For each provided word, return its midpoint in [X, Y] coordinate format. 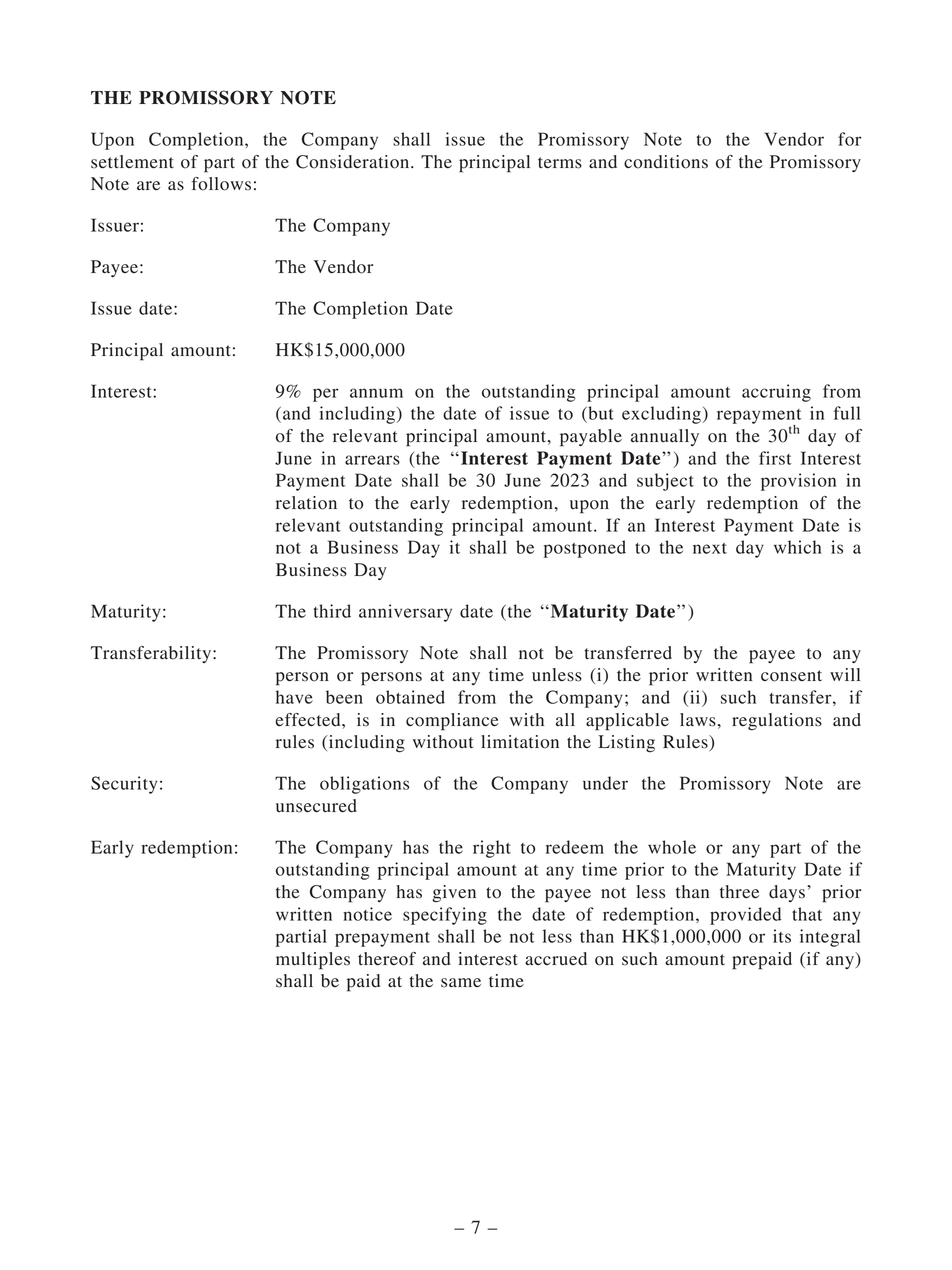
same [461, 983]
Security [124, 785]
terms [560, 163]
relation [306, 503]
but [600, 413]
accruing [776, 393]
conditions [666, 162]
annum [376, 393]
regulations [777, 722]
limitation [520, 742]
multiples [313, 961]
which [798, 547]
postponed [585, 549]
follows [221, 184]
